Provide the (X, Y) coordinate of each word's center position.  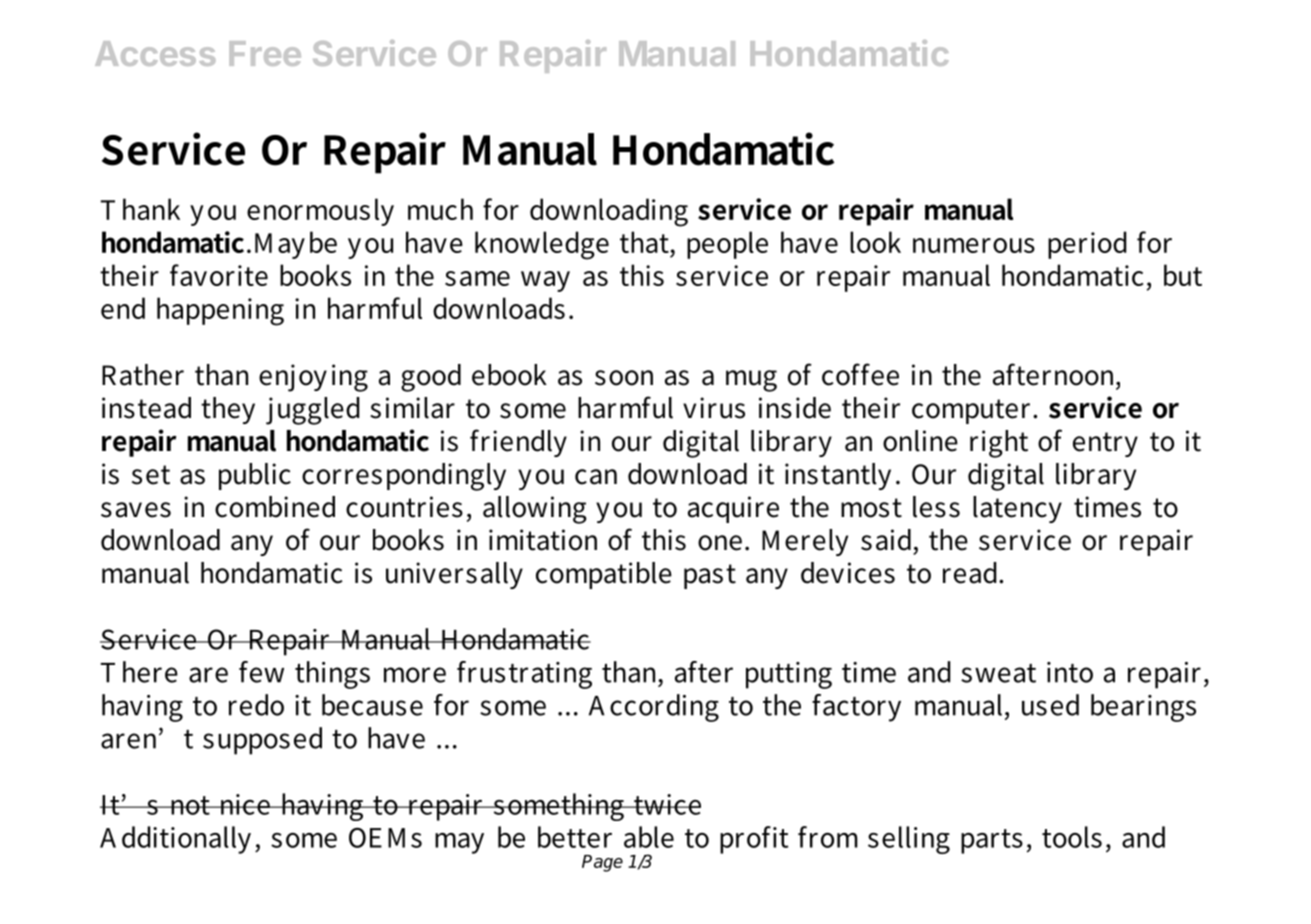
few (261, 672)
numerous (974, 245)
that (644, 242)
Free (265, 53)
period (1087, 245)
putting (789, 675)
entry (1105, 444)
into (1070, 672)
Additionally (175, 840)
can (596, 477)
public (255, 476)
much (440, 209)
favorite (219, 275)
